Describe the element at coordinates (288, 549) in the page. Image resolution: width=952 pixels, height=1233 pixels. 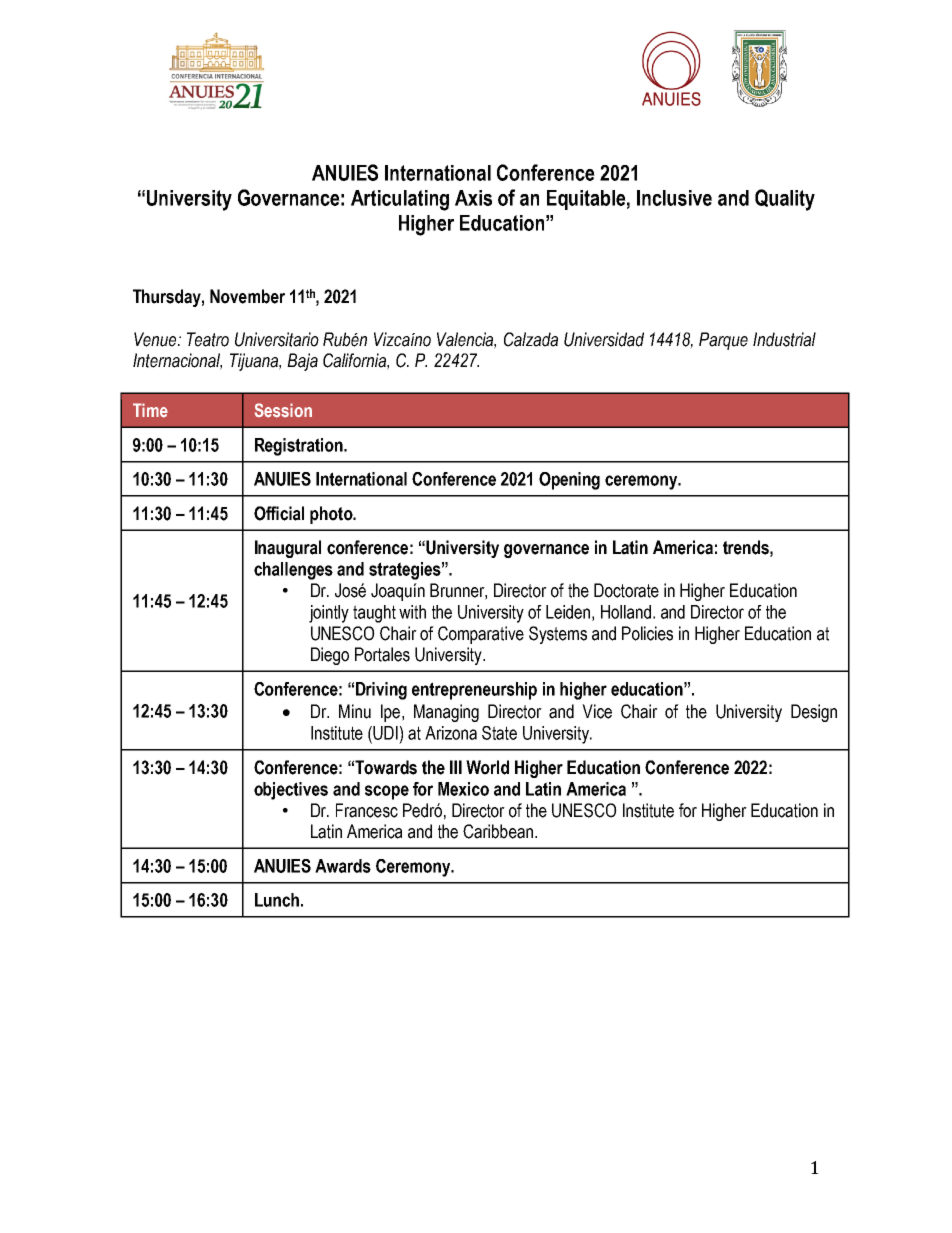
I see `Inaugural` at that location.
